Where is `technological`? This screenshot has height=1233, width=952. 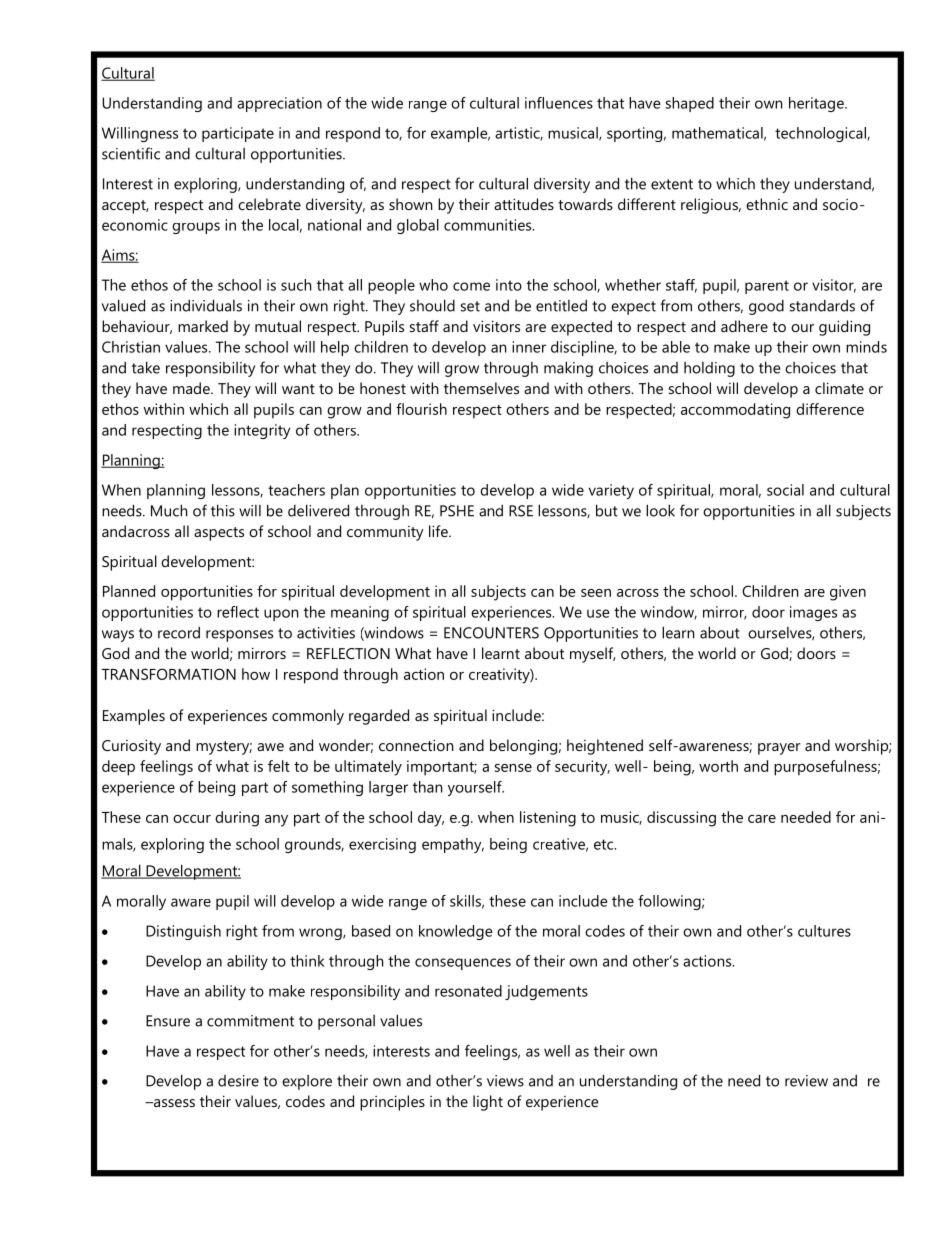 technological is located at coordinates (821, 134).
